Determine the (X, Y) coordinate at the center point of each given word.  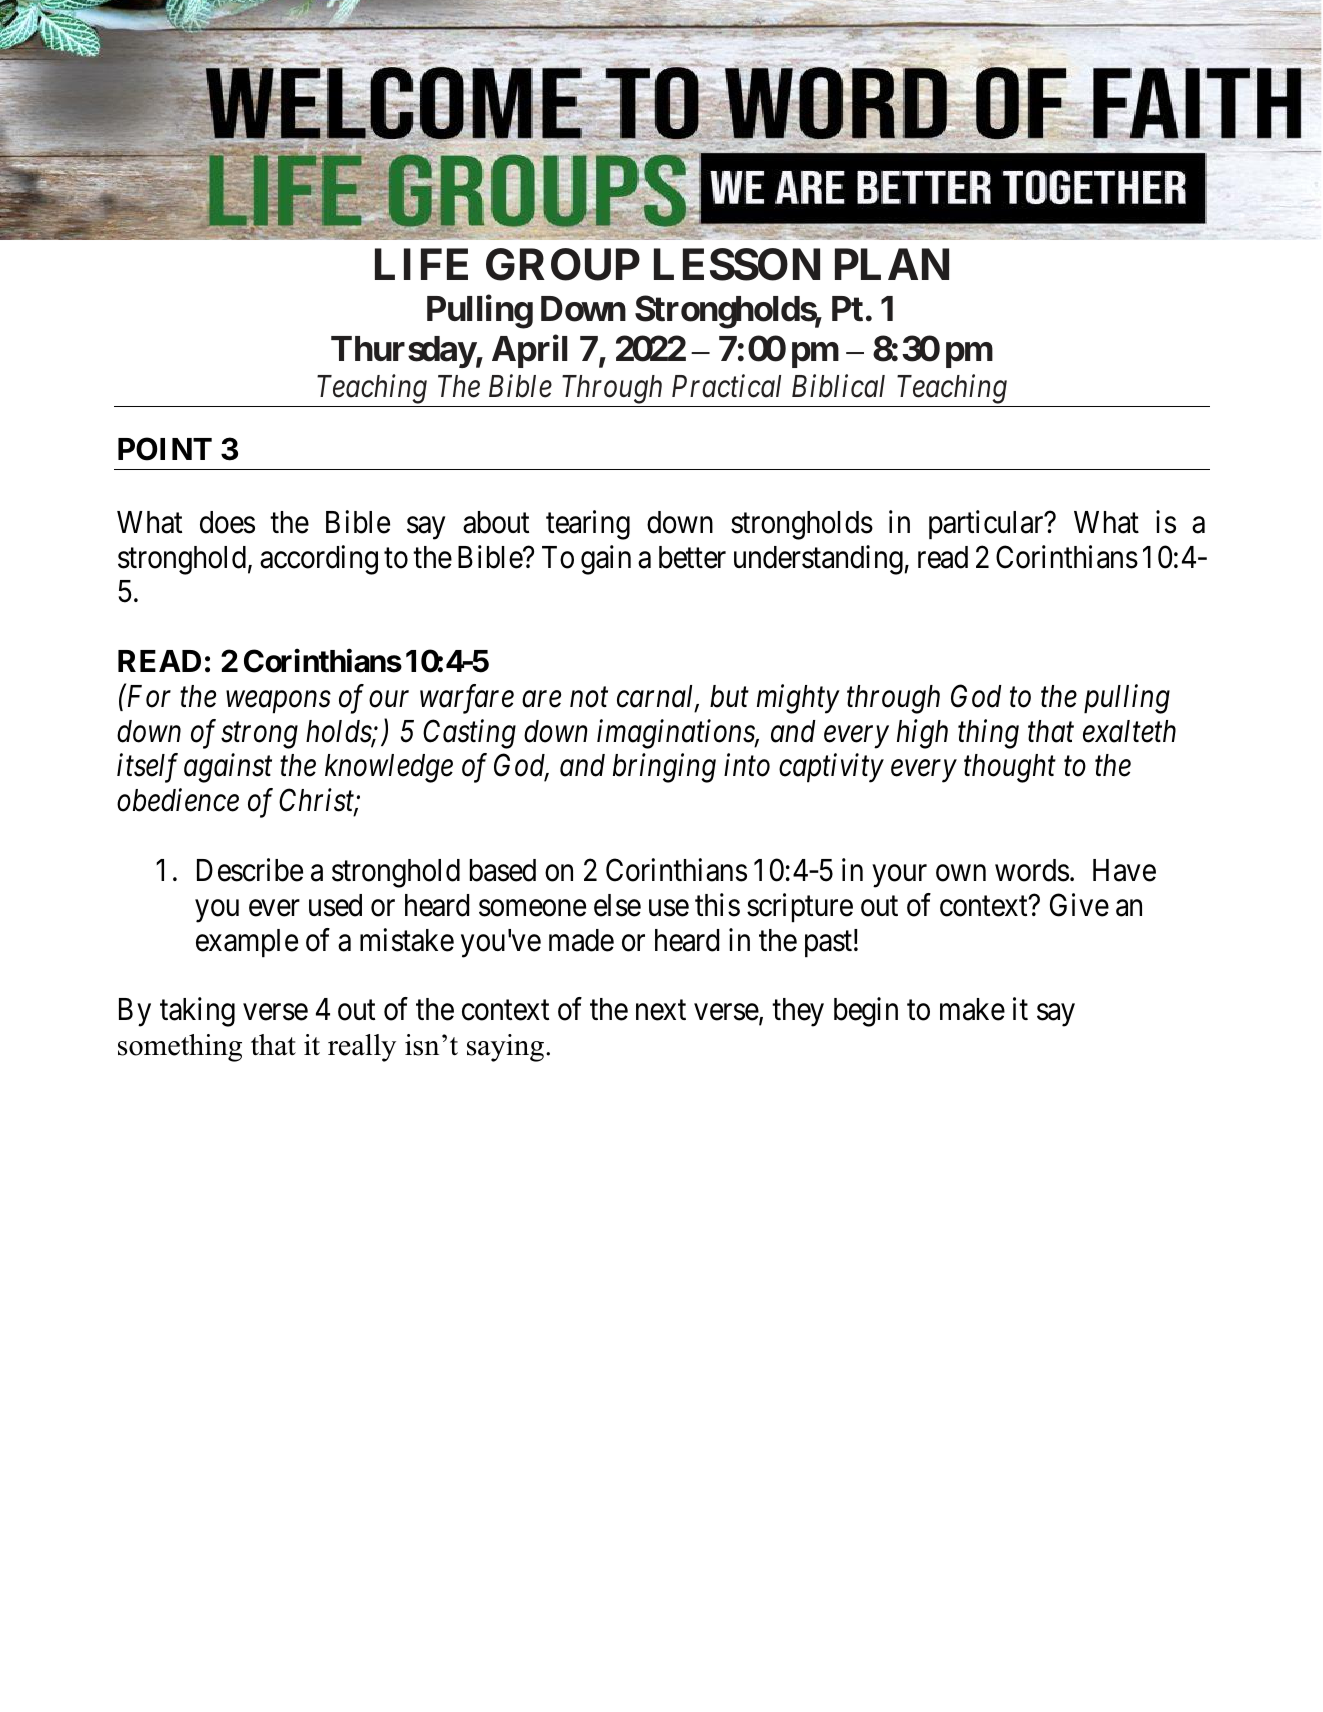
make (972, 1009)
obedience (178, 800)
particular (987, 525)
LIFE (421, 264)
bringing (664, 768)
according (319, 560)
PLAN (892, 264)
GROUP (563, 264)
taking (197, 1012)
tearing (588, 525)
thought (1010, 768)
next (661, 1011)
